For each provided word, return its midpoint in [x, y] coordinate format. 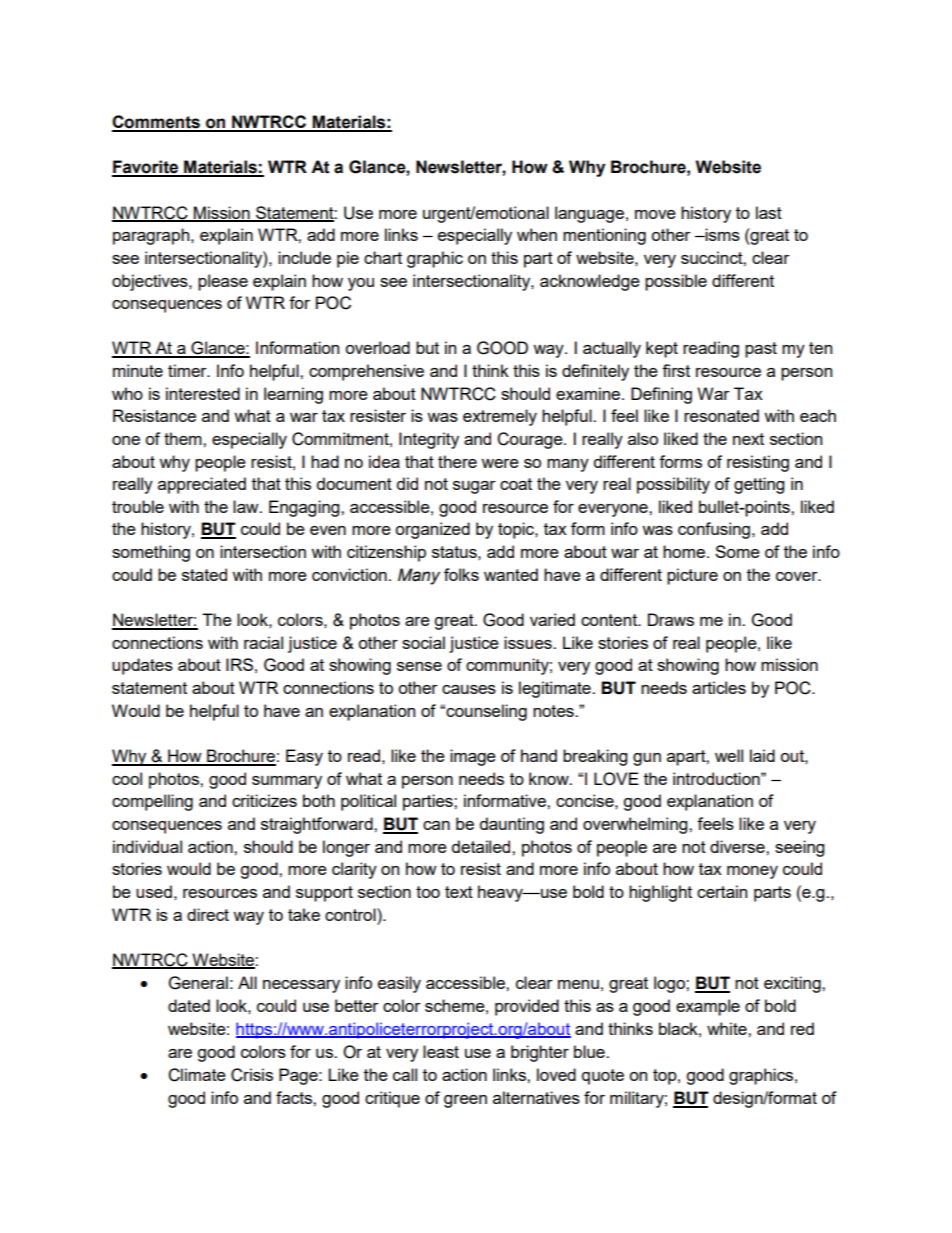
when [537, 234]
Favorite [146, 168]
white [728, 1028]
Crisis [252, 1075]
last [769, 212]
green [465, 1101]
